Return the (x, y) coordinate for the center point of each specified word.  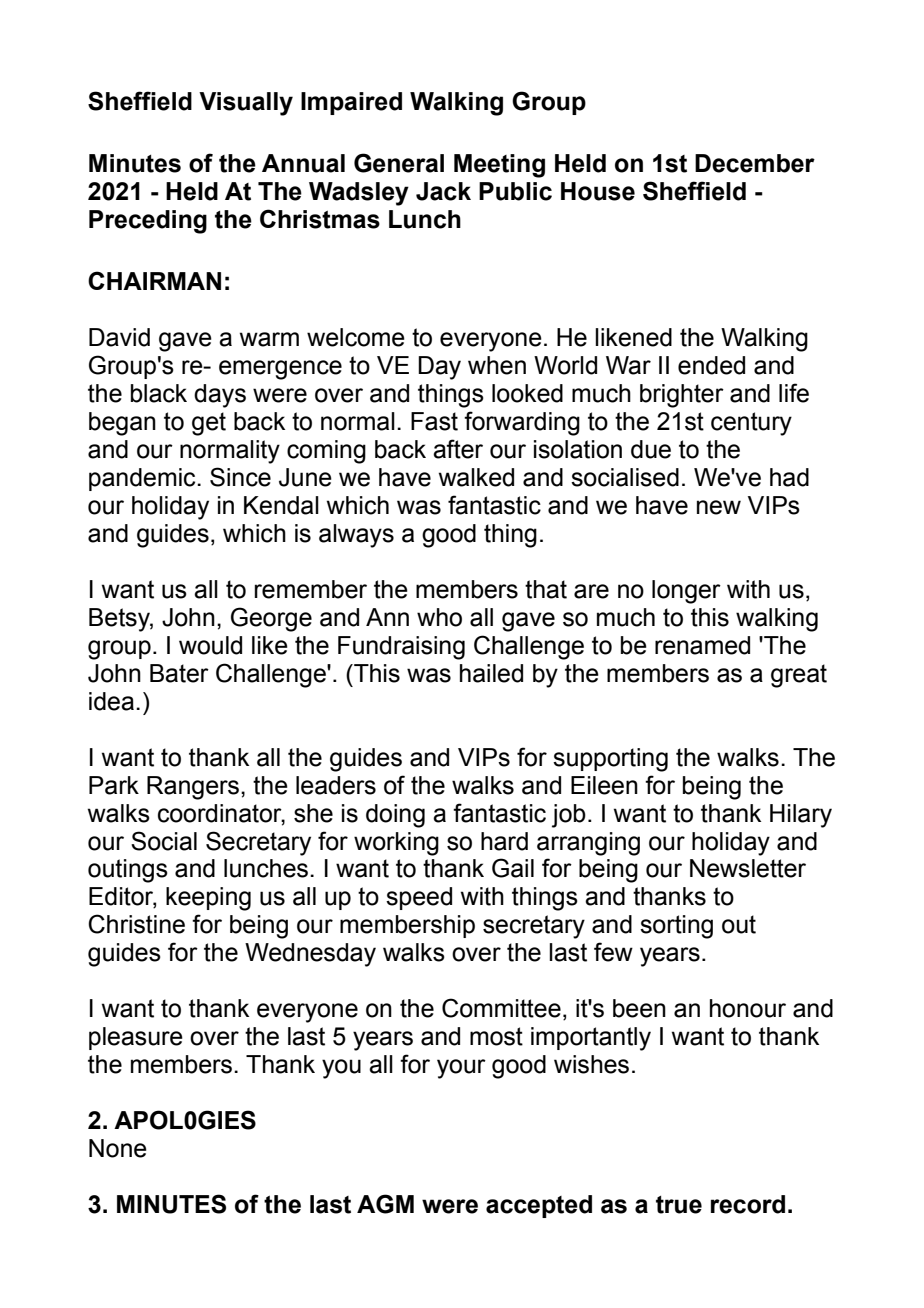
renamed (702, 645)
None (118, 1148)
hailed (491, 673)
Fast (434, 421)
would (210, 645)
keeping (208, 899)
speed (419, 898)
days (220, 396)
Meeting (499, 166)
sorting (676, 927)
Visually (246, 104)
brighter (682, 396)
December (755, 163)
